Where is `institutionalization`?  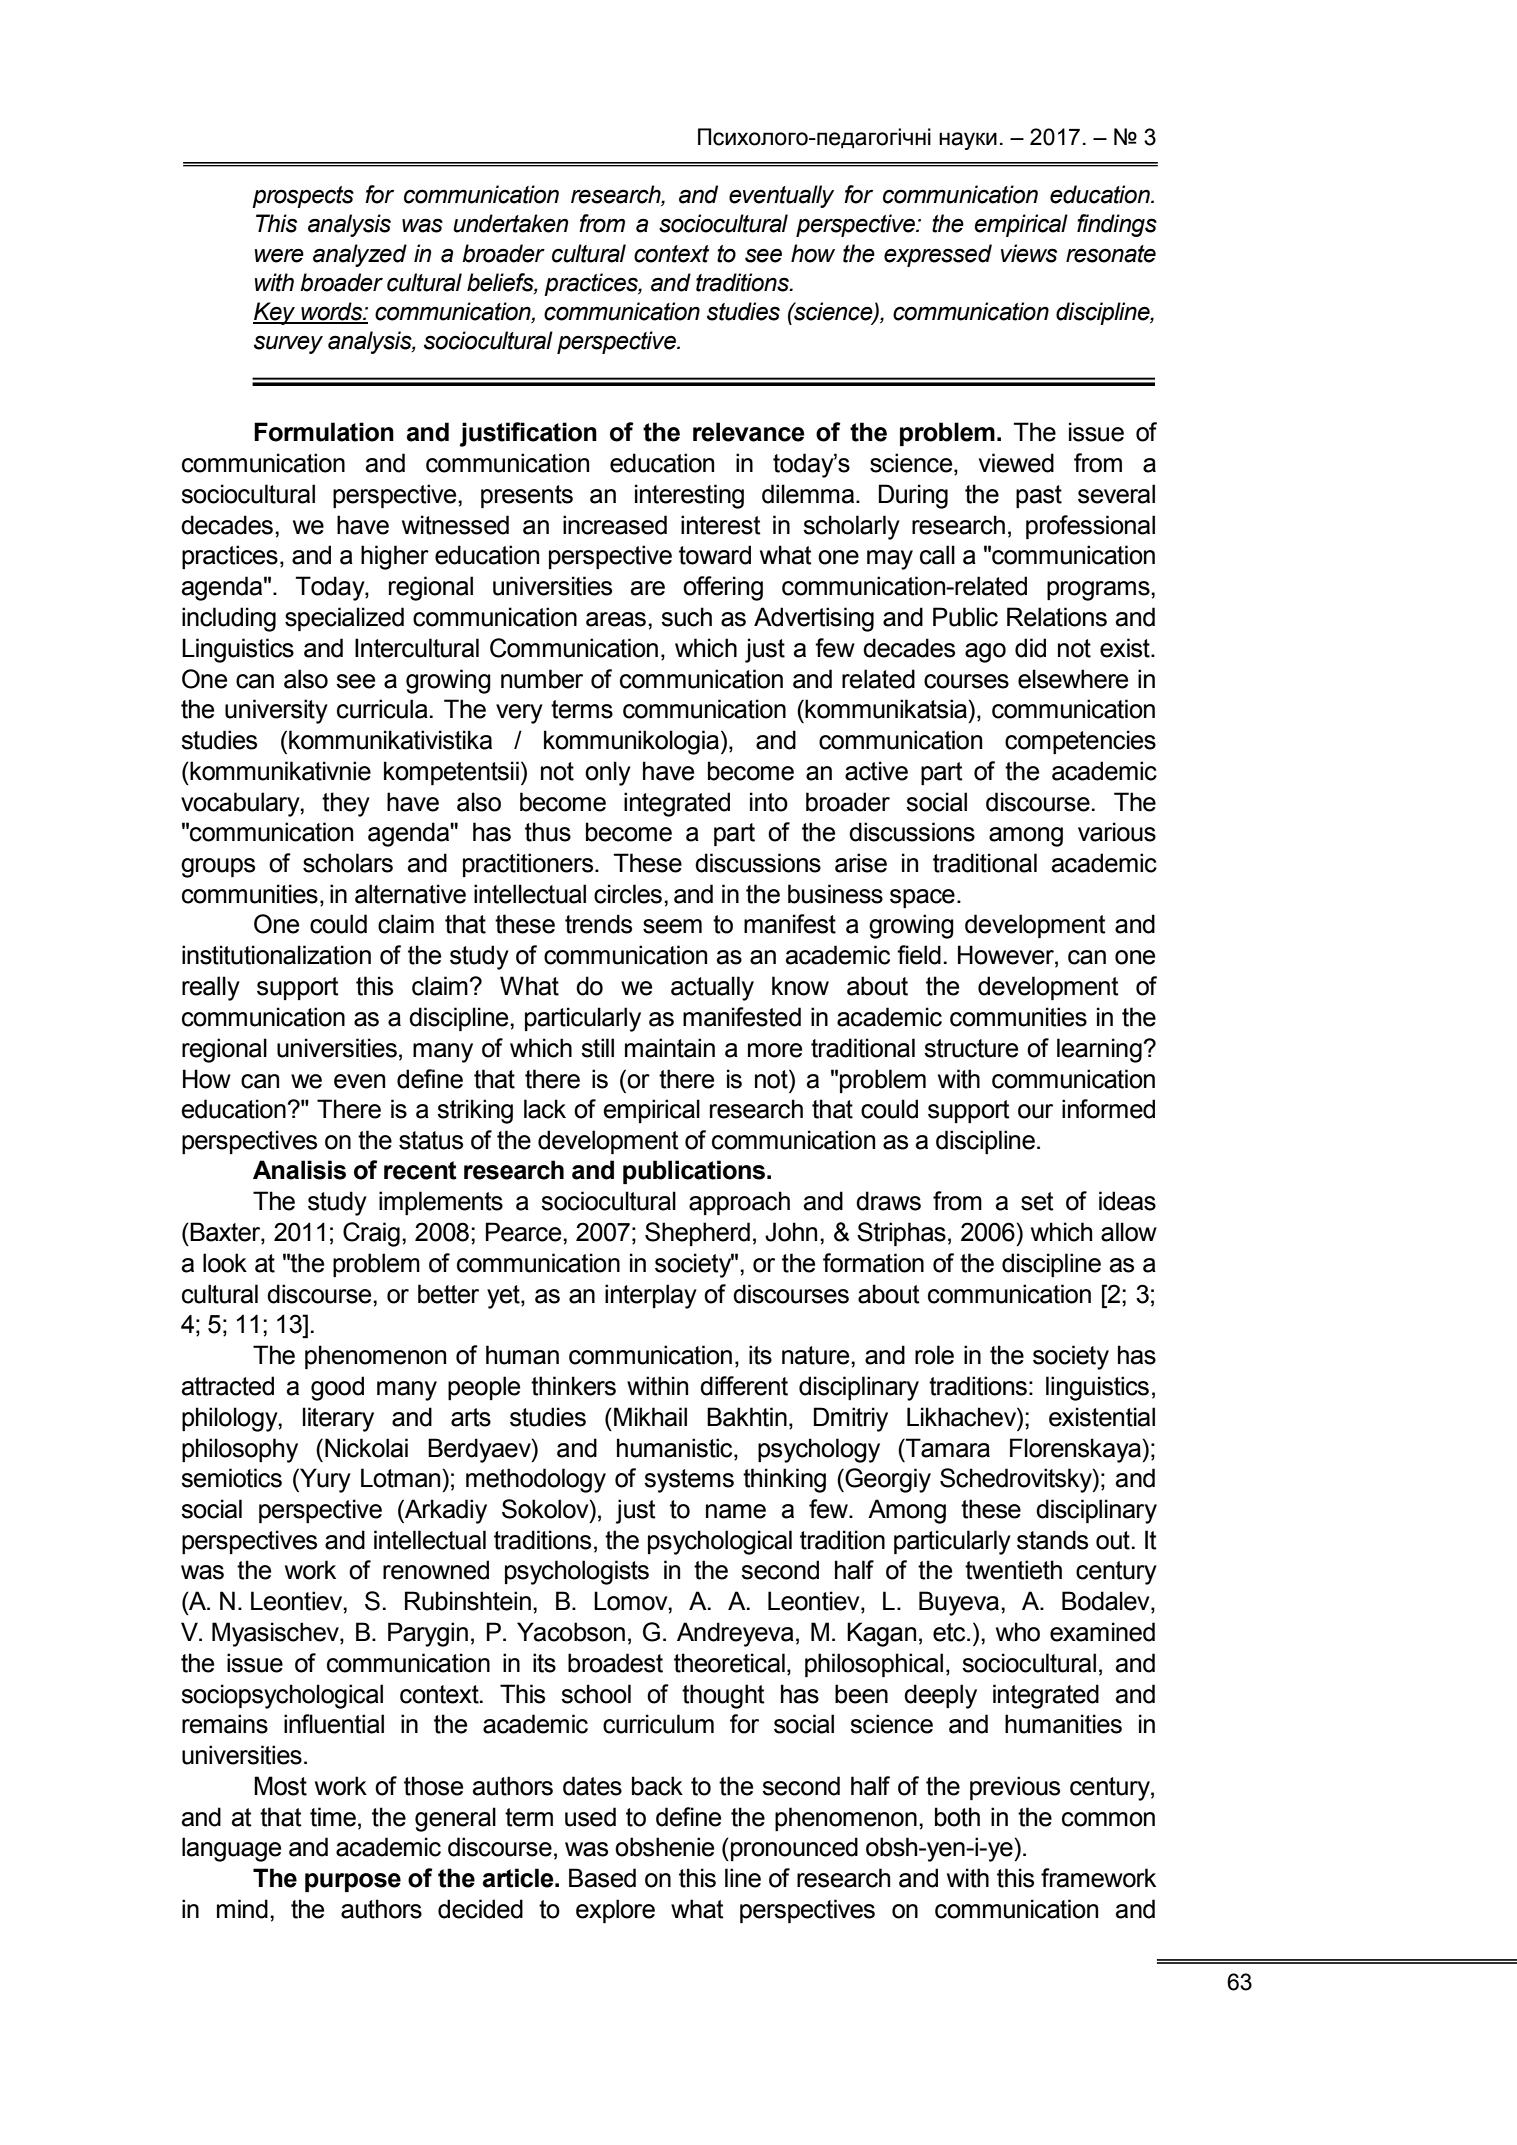
institutionalization is located at coordinates (276, 955).
